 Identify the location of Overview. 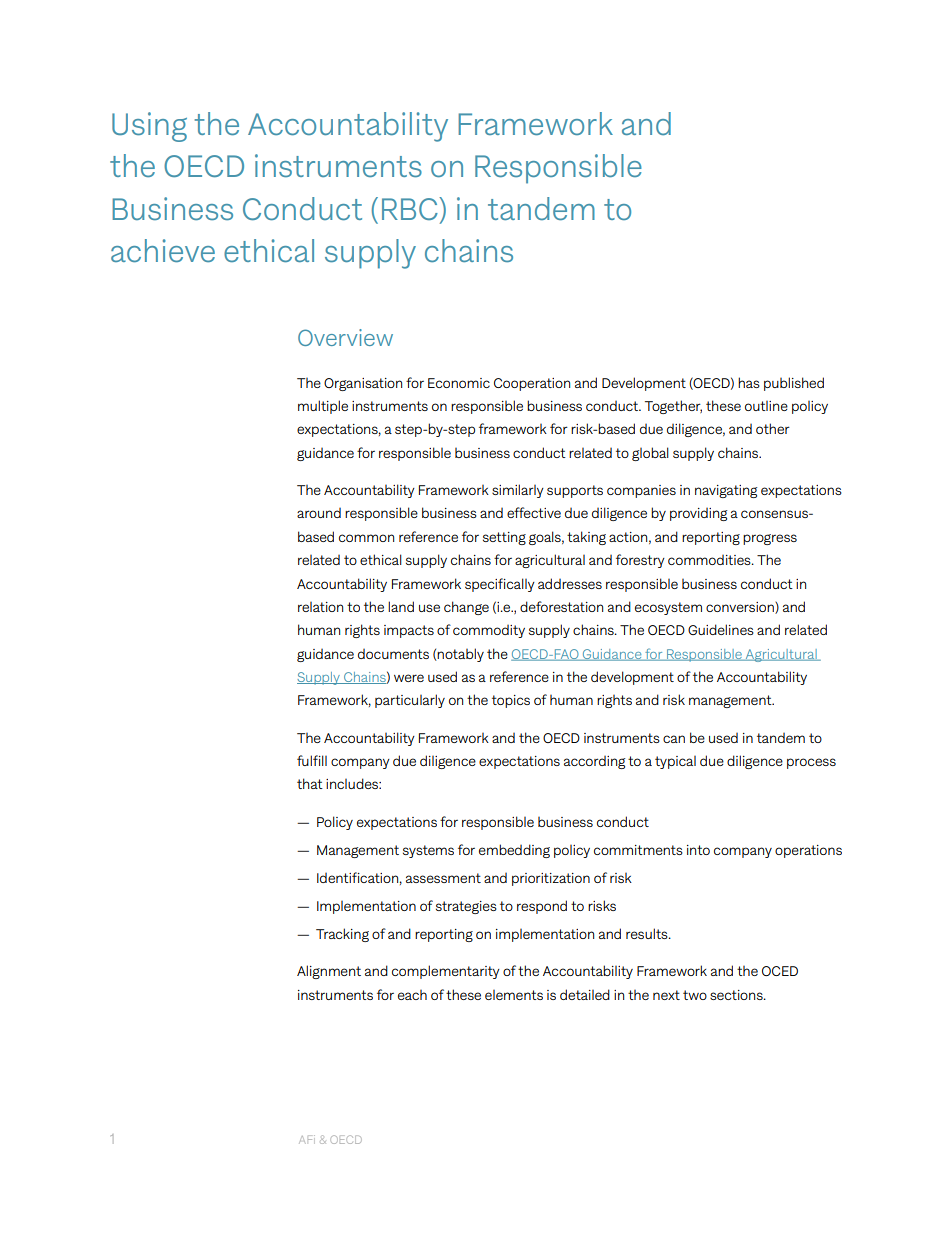
(345, 337).
